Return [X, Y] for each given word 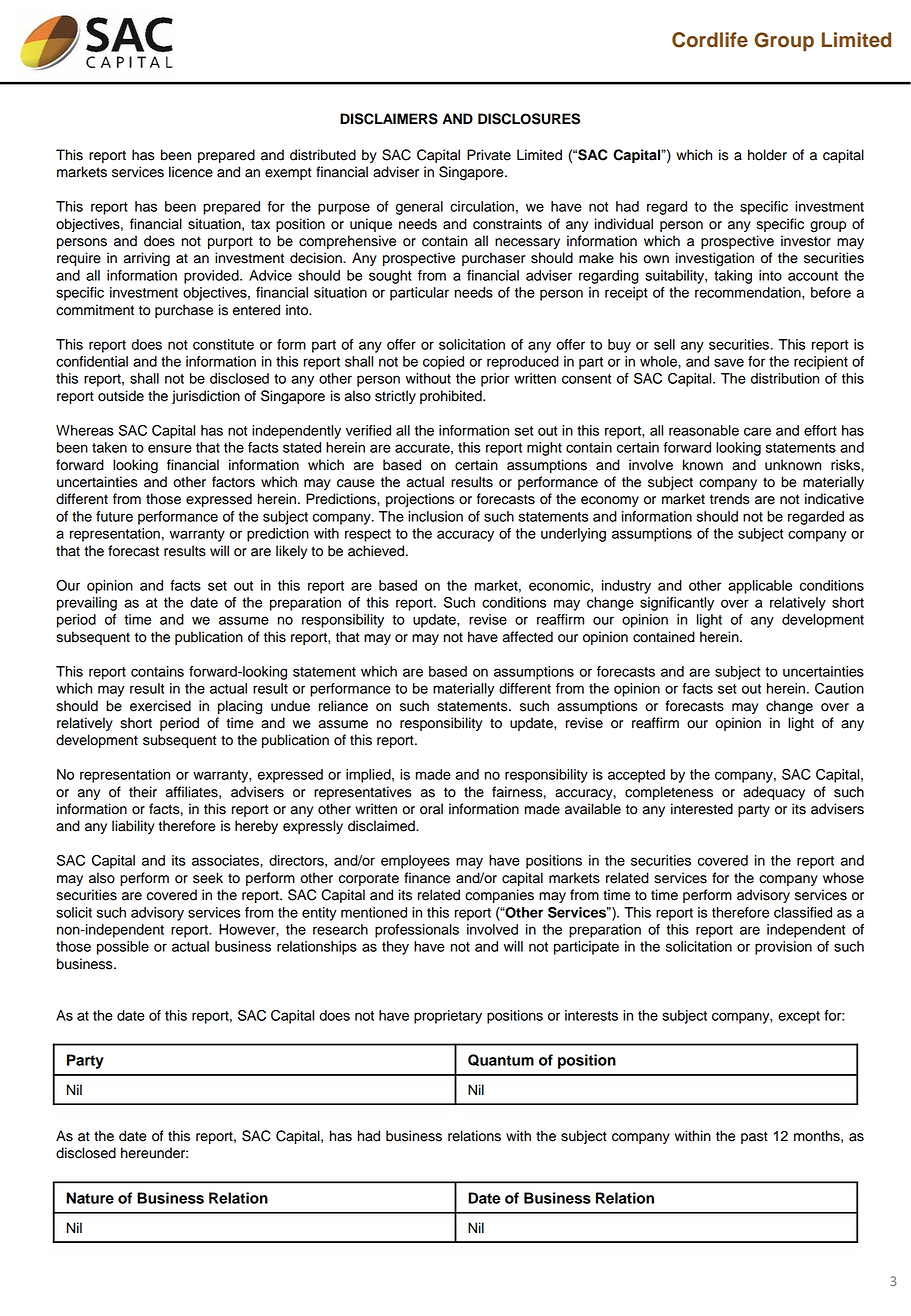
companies [499, 896]
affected [528, 637]
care [757, 431]
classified [803, 912]
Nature [90, 1198]
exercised [160, 706]
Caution [839, 688]
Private [489, 155]
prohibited [452, 397]
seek [208, 878]
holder [767, 155]
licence [191, 172]
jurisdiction [206, 397]
